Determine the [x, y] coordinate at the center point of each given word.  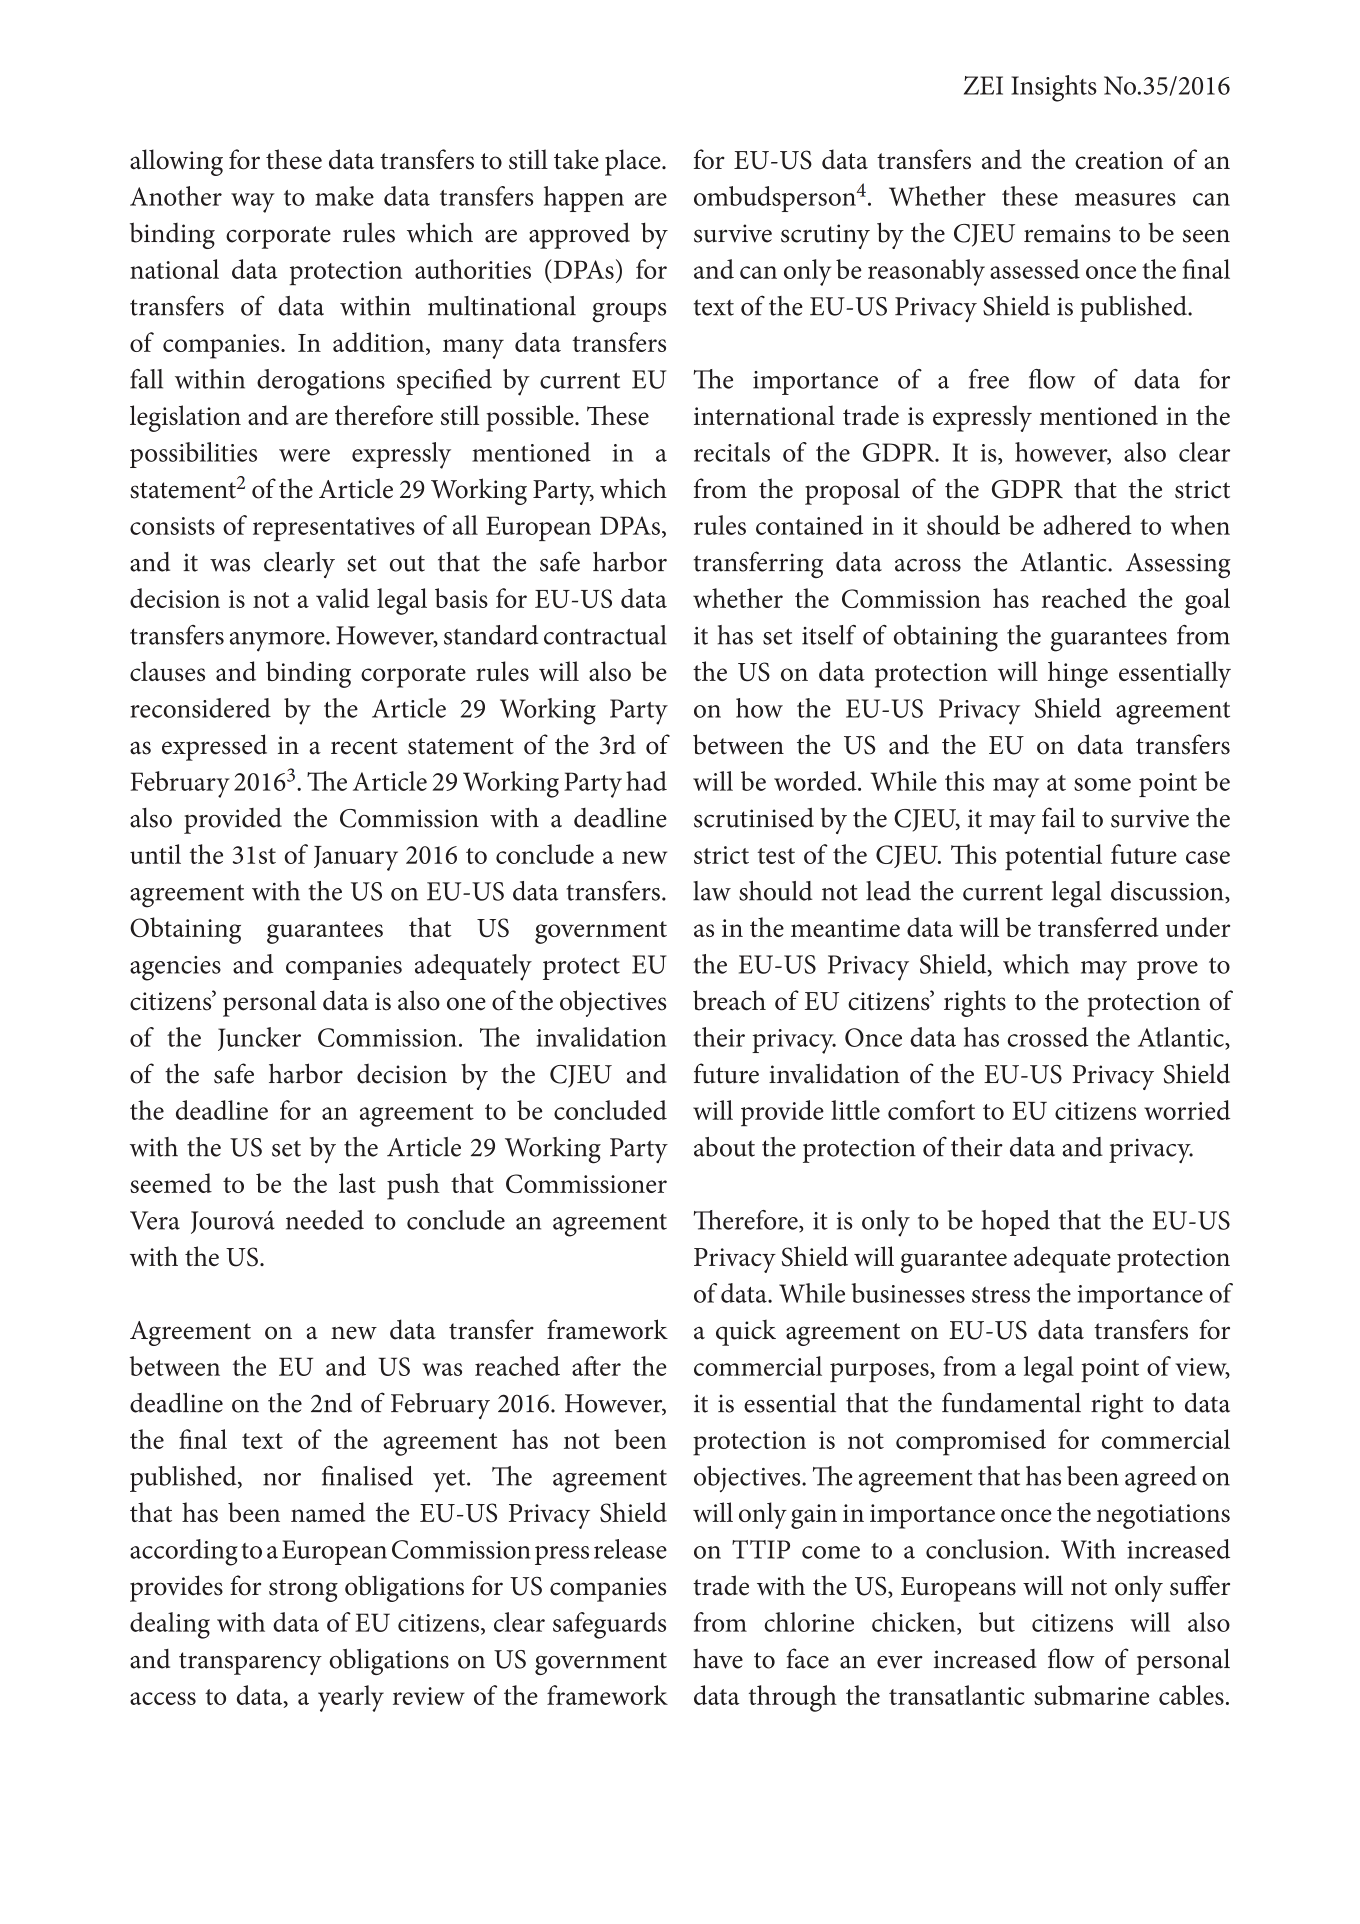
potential [1053, 857]
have [718, 1659]
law [712, 891]
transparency [250, 1663]
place [634, 162]
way [253, 203]
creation [1119, 160]
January [356, 858]
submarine [1091, 1695]
